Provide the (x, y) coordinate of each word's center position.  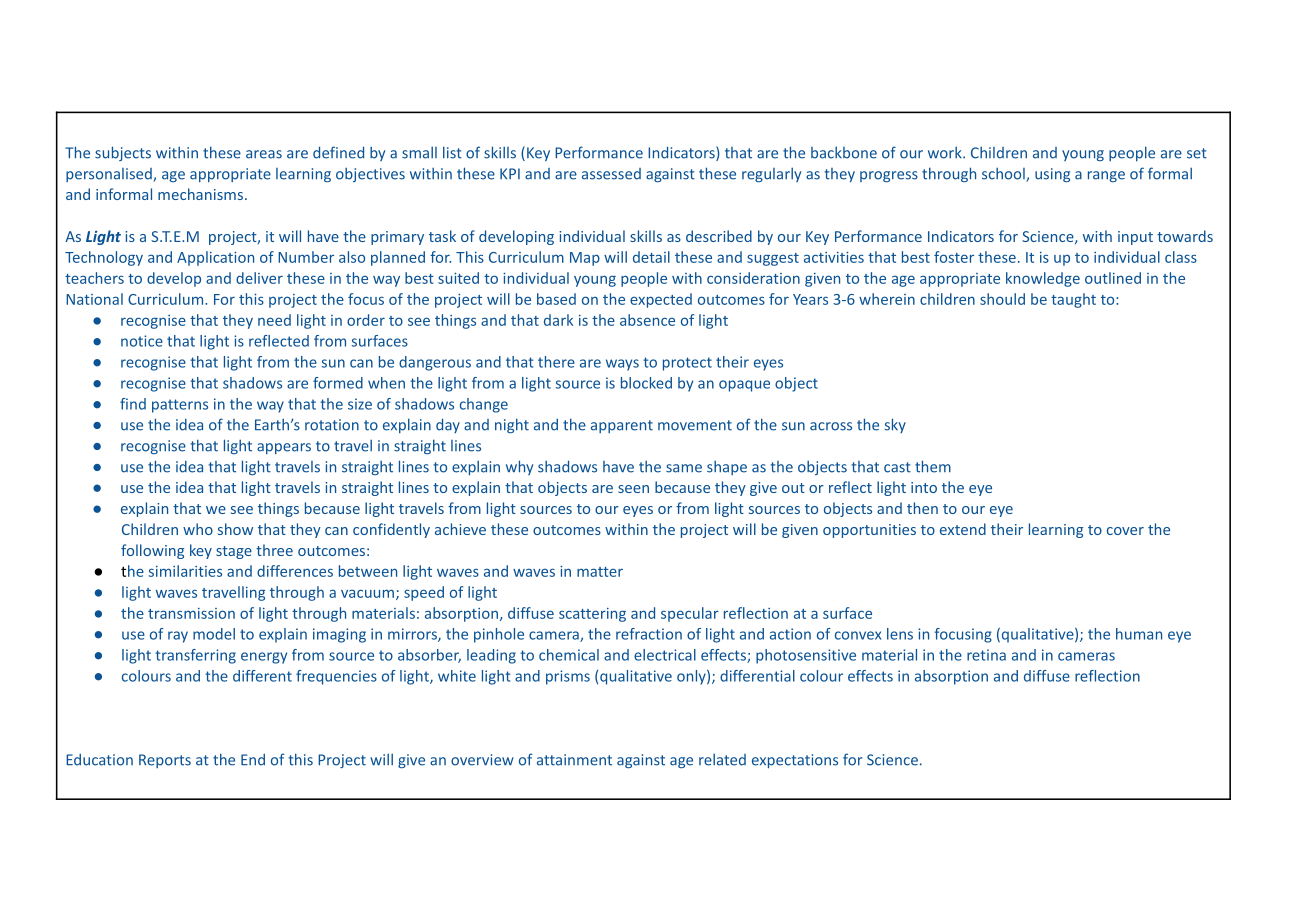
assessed (611, 174)
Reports (165, 761)
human (1139, 634)
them (933, 466)
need (274, 320)
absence (647, 320)
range (1106, 176)
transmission (191, 613)
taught (1073, 300)
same (684, 468)
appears (284, 448)
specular (690, 614)
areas (264, 154)
